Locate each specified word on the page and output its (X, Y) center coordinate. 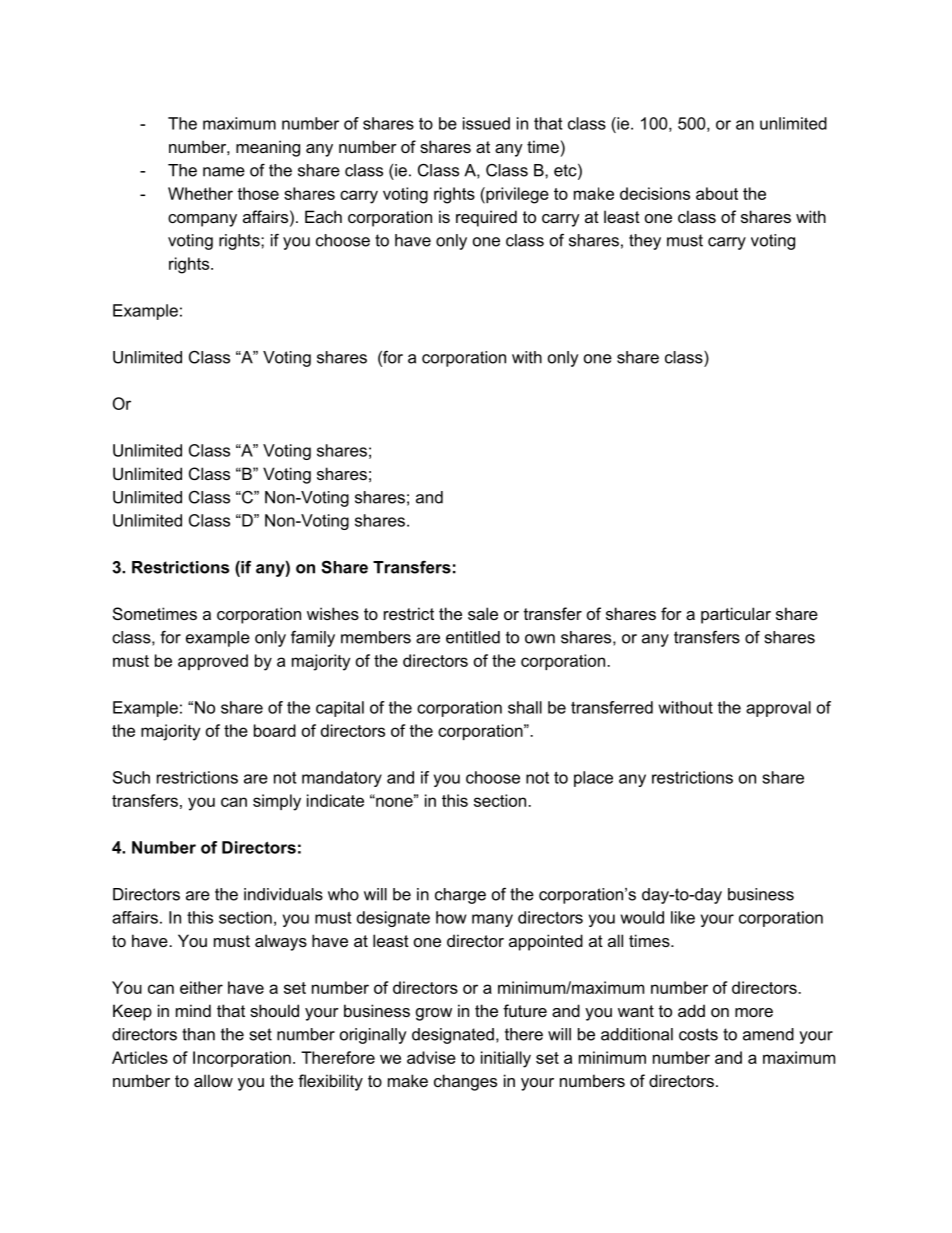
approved (213, 662)
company (202, 220)
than (198, 1034)
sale (483, 613)
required (486, 218)
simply (277, 802)
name (224, 172)
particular (736, 615)
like (683, 917)
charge (460, 896)
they (645, 242)
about (717, 193)
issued (486, 123)
